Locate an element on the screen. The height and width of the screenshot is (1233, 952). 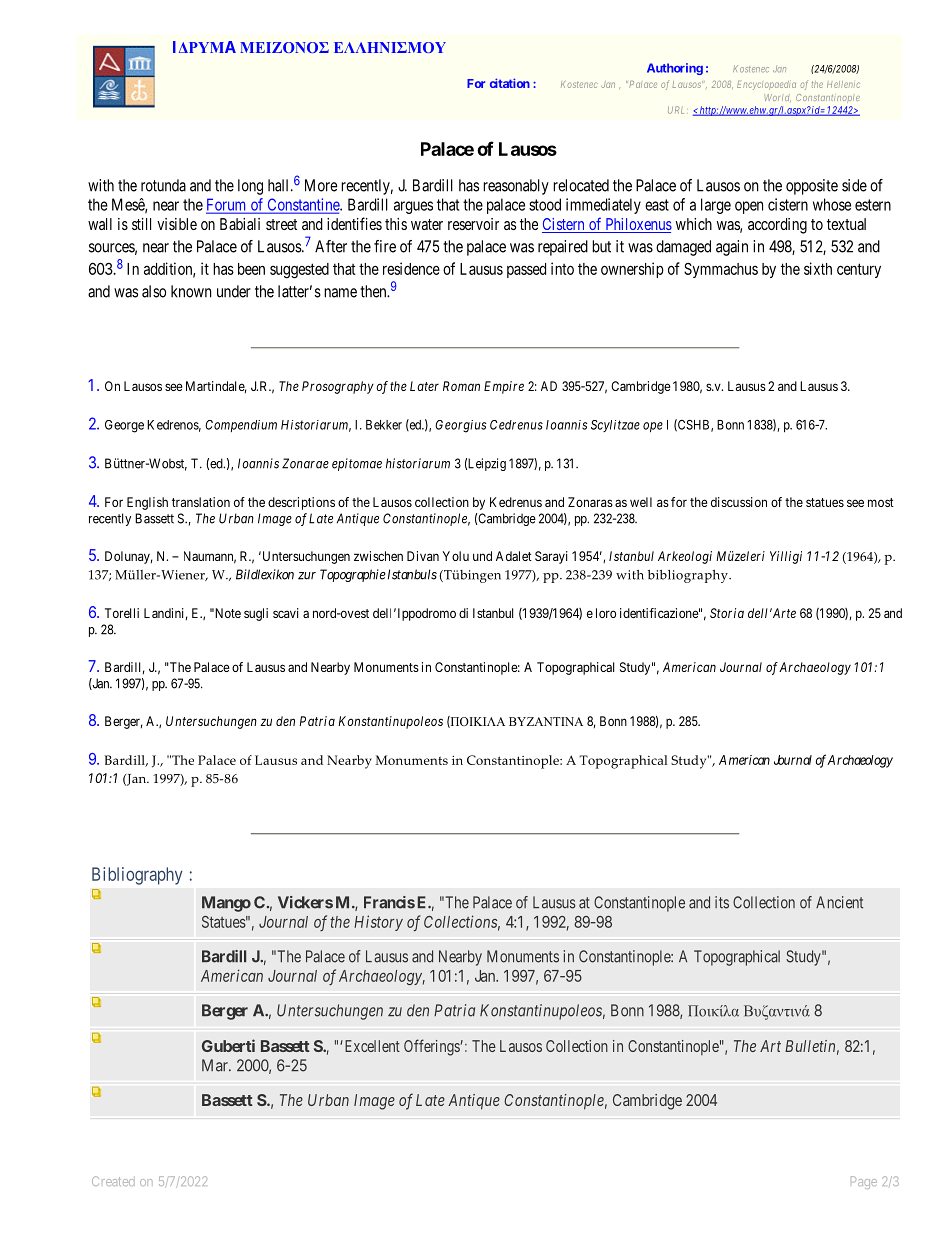
its is located at coordinates (722, 902).
